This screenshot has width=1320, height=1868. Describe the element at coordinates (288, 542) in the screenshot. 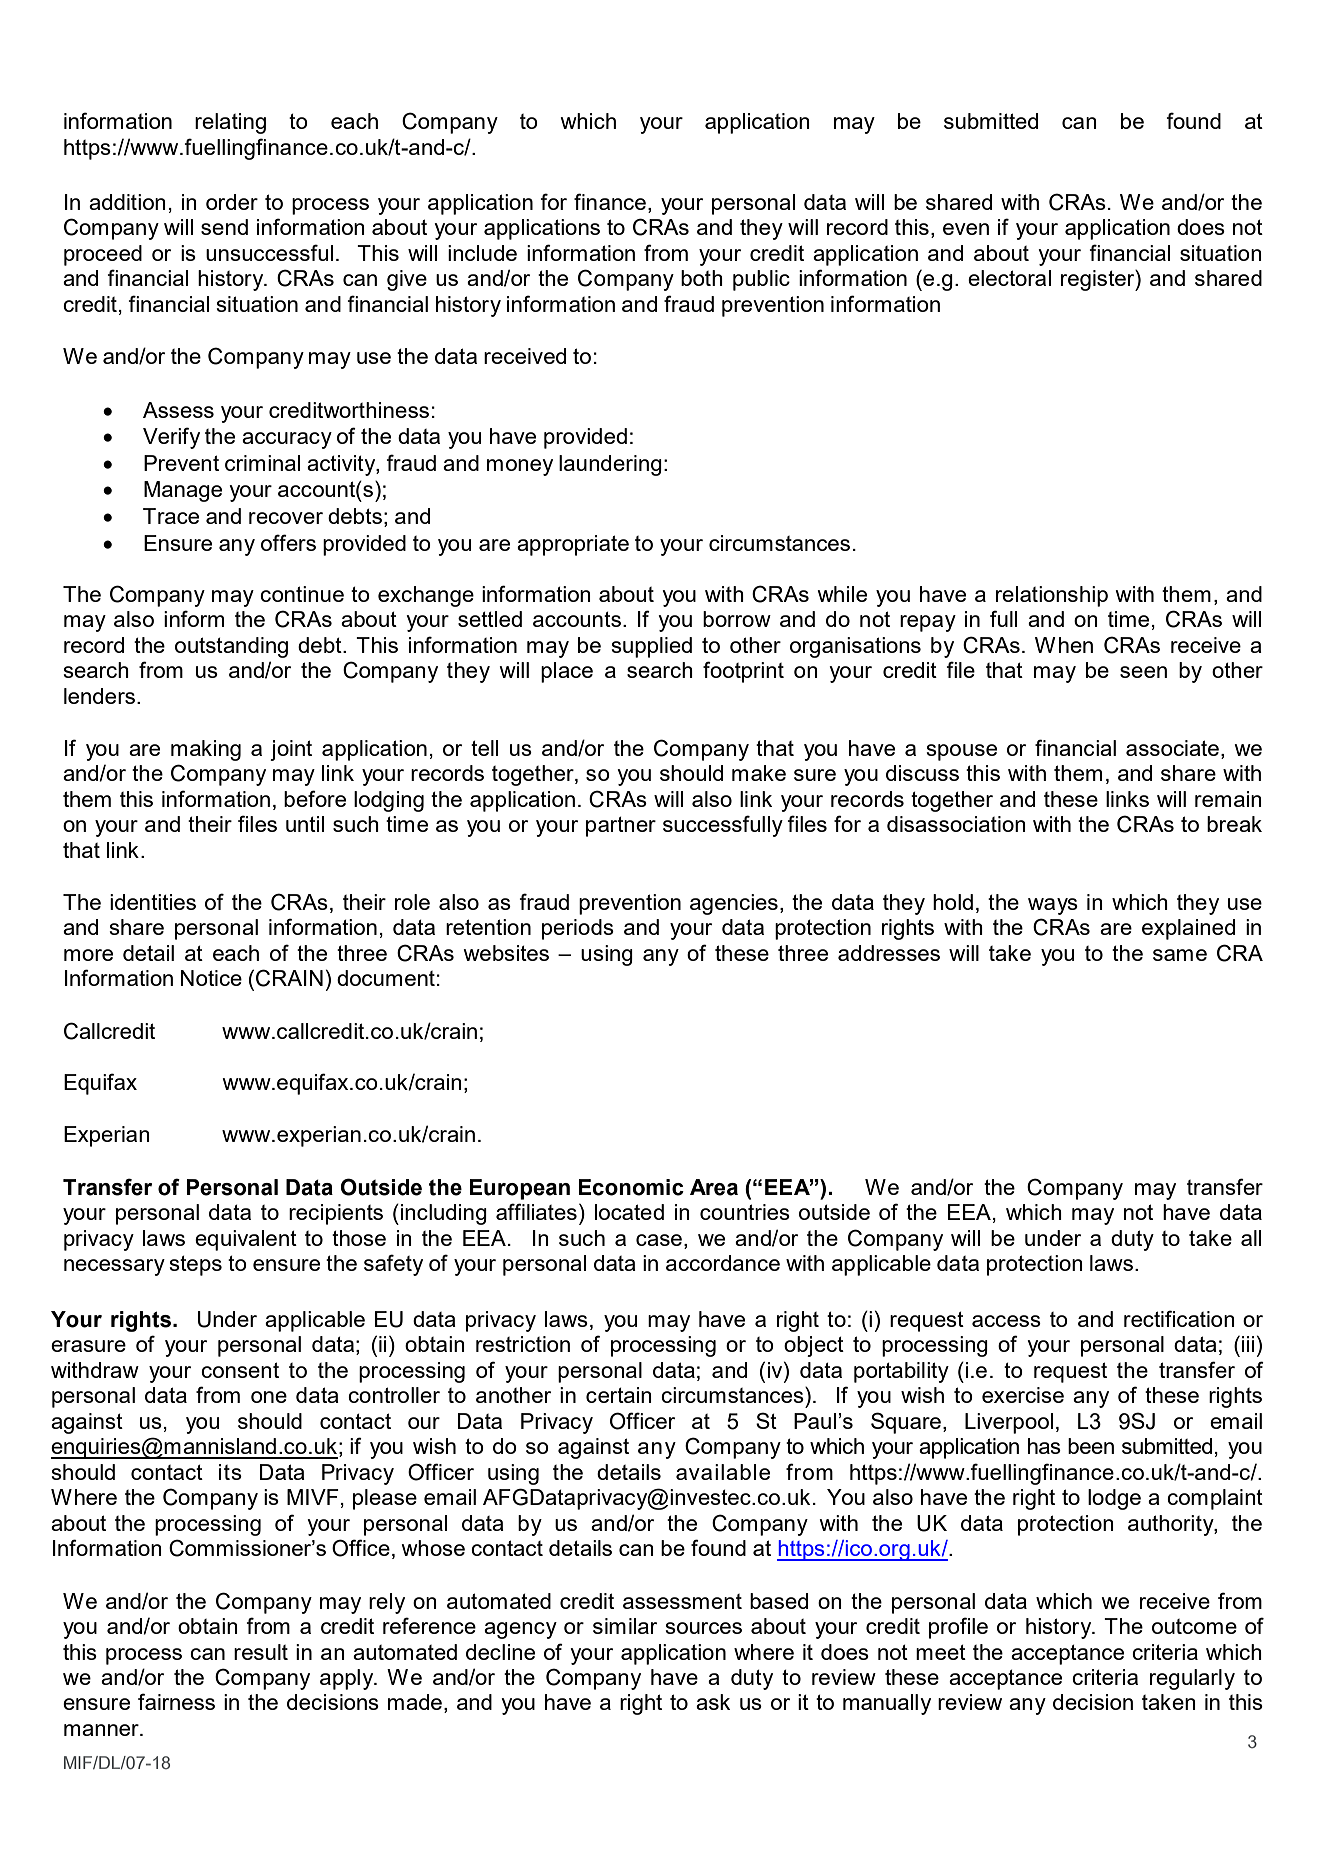

I see `offers` at that location.
